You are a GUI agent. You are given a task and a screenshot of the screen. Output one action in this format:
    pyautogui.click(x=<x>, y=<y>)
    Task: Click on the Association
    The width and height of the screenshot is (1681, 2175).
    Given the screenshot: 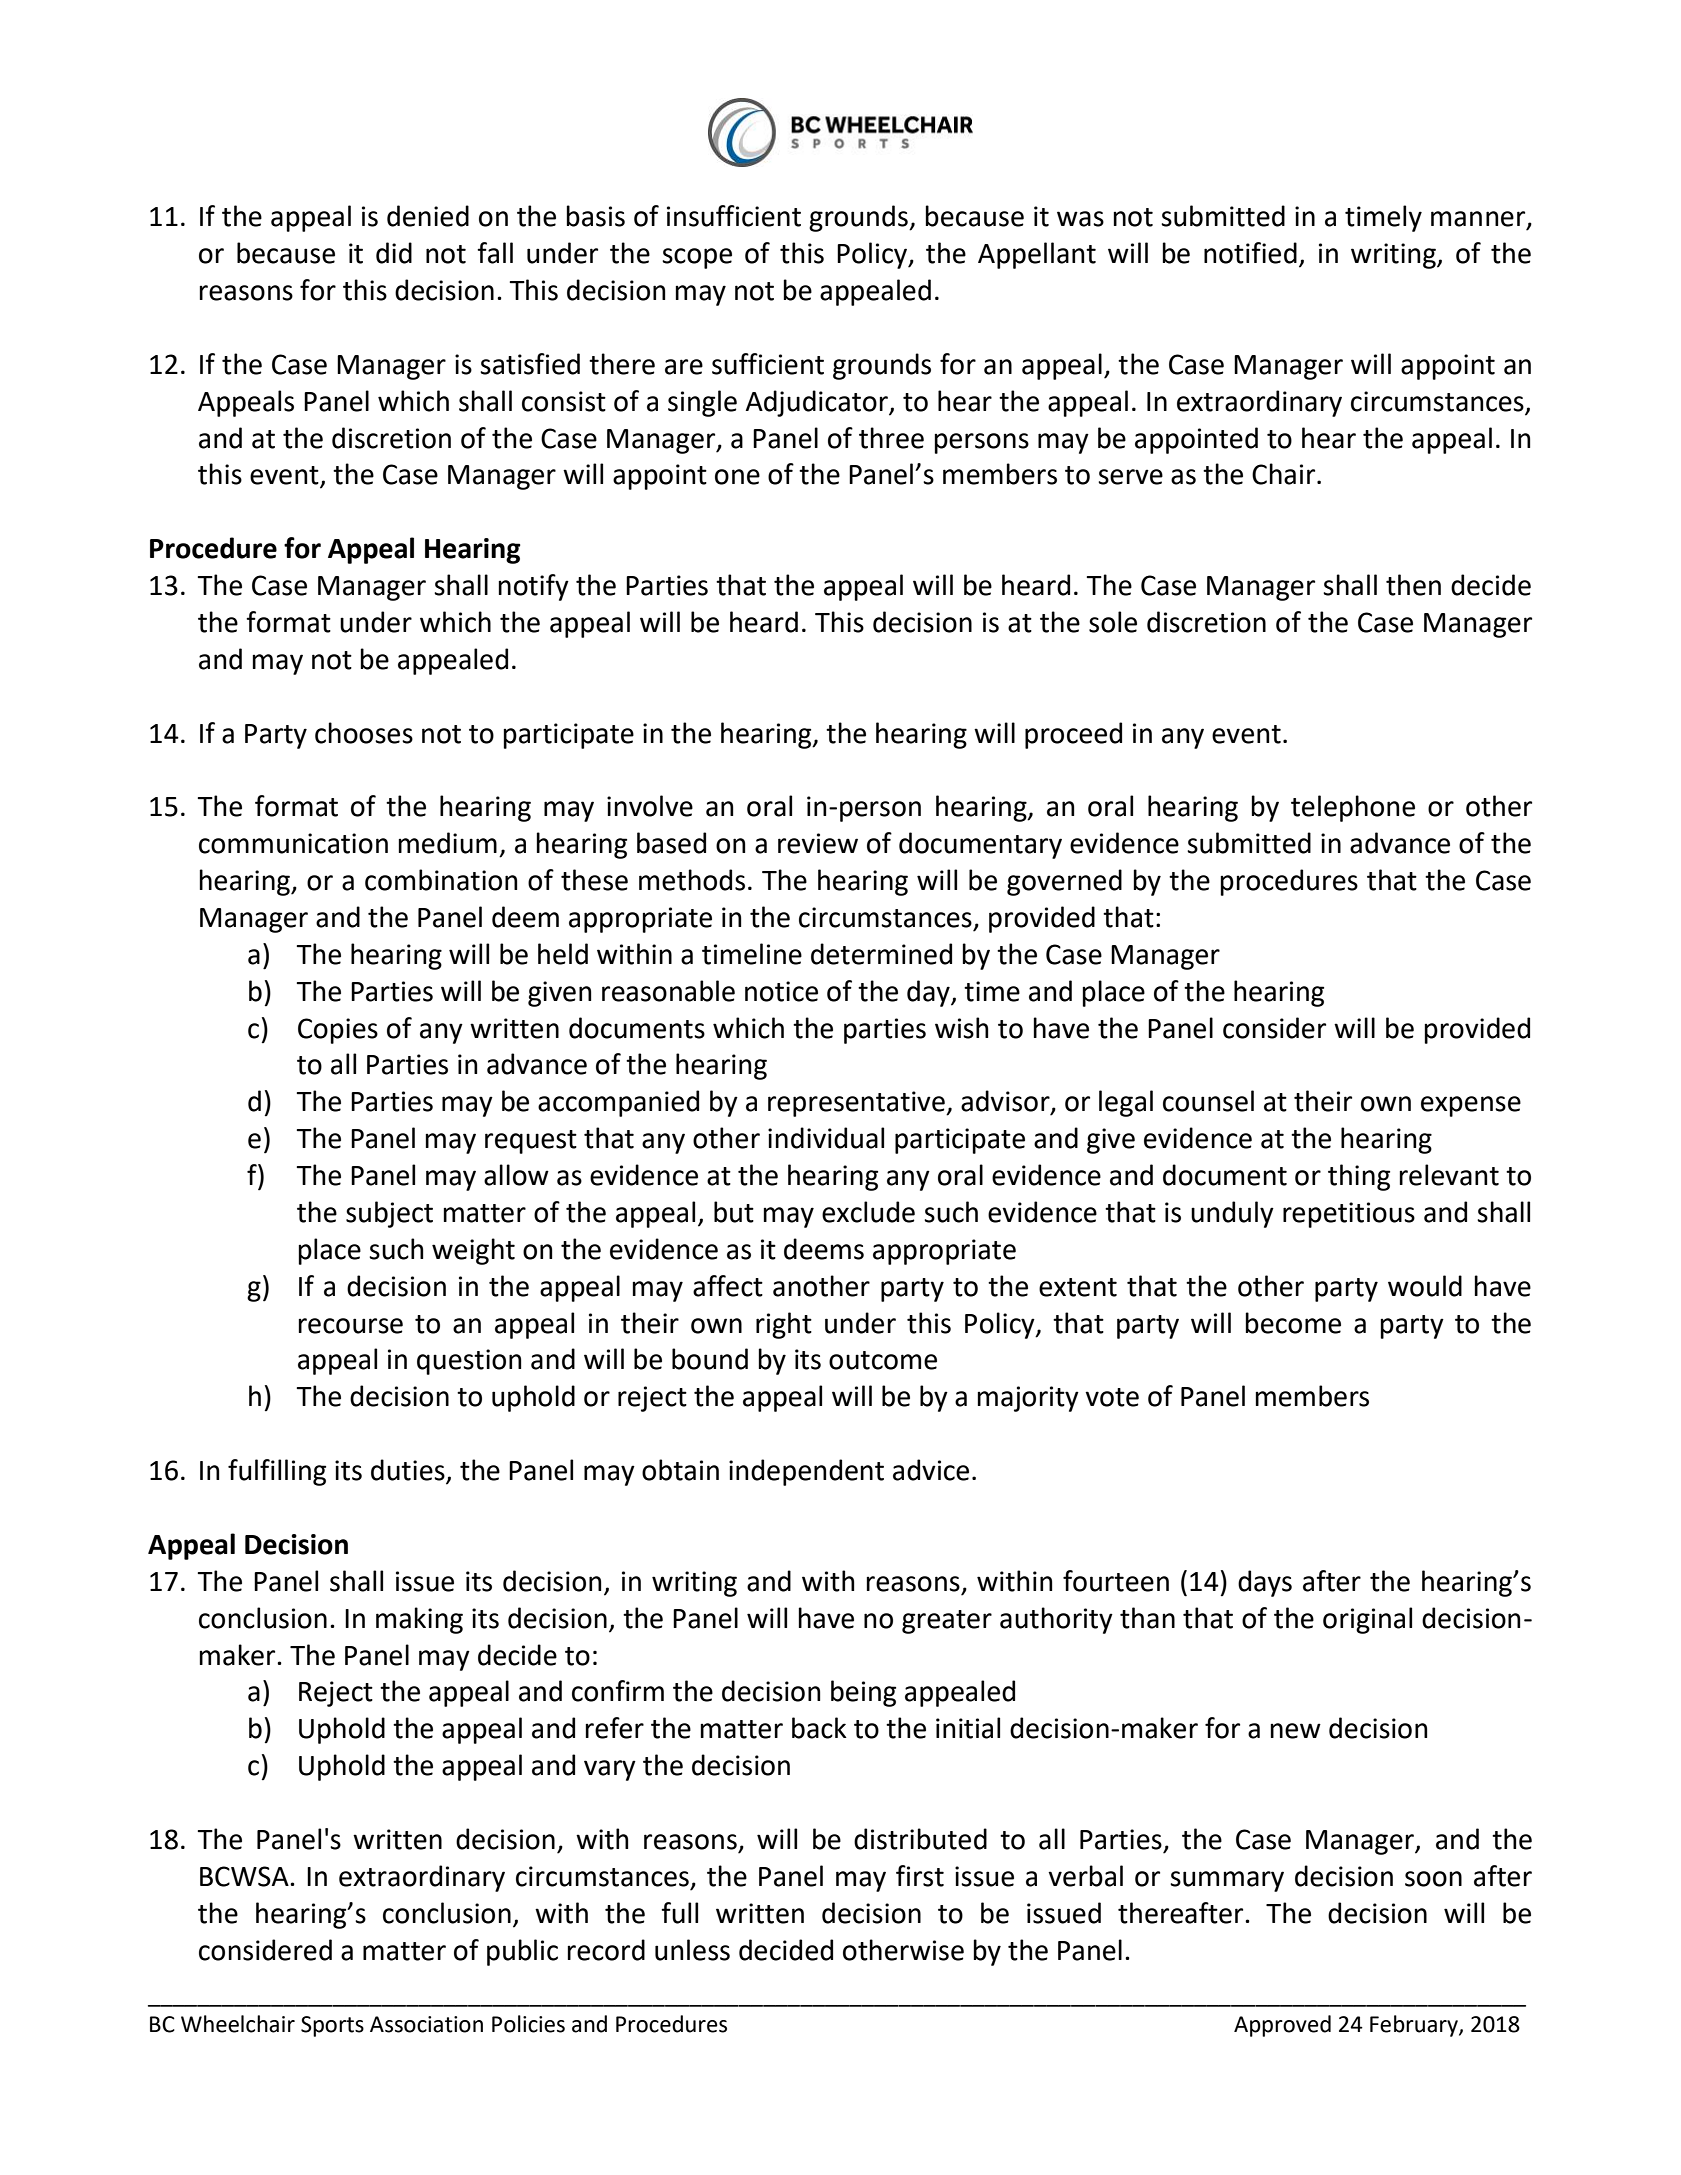 What is the action you would take?
    pyautogui.click(x=426, y=2024)
